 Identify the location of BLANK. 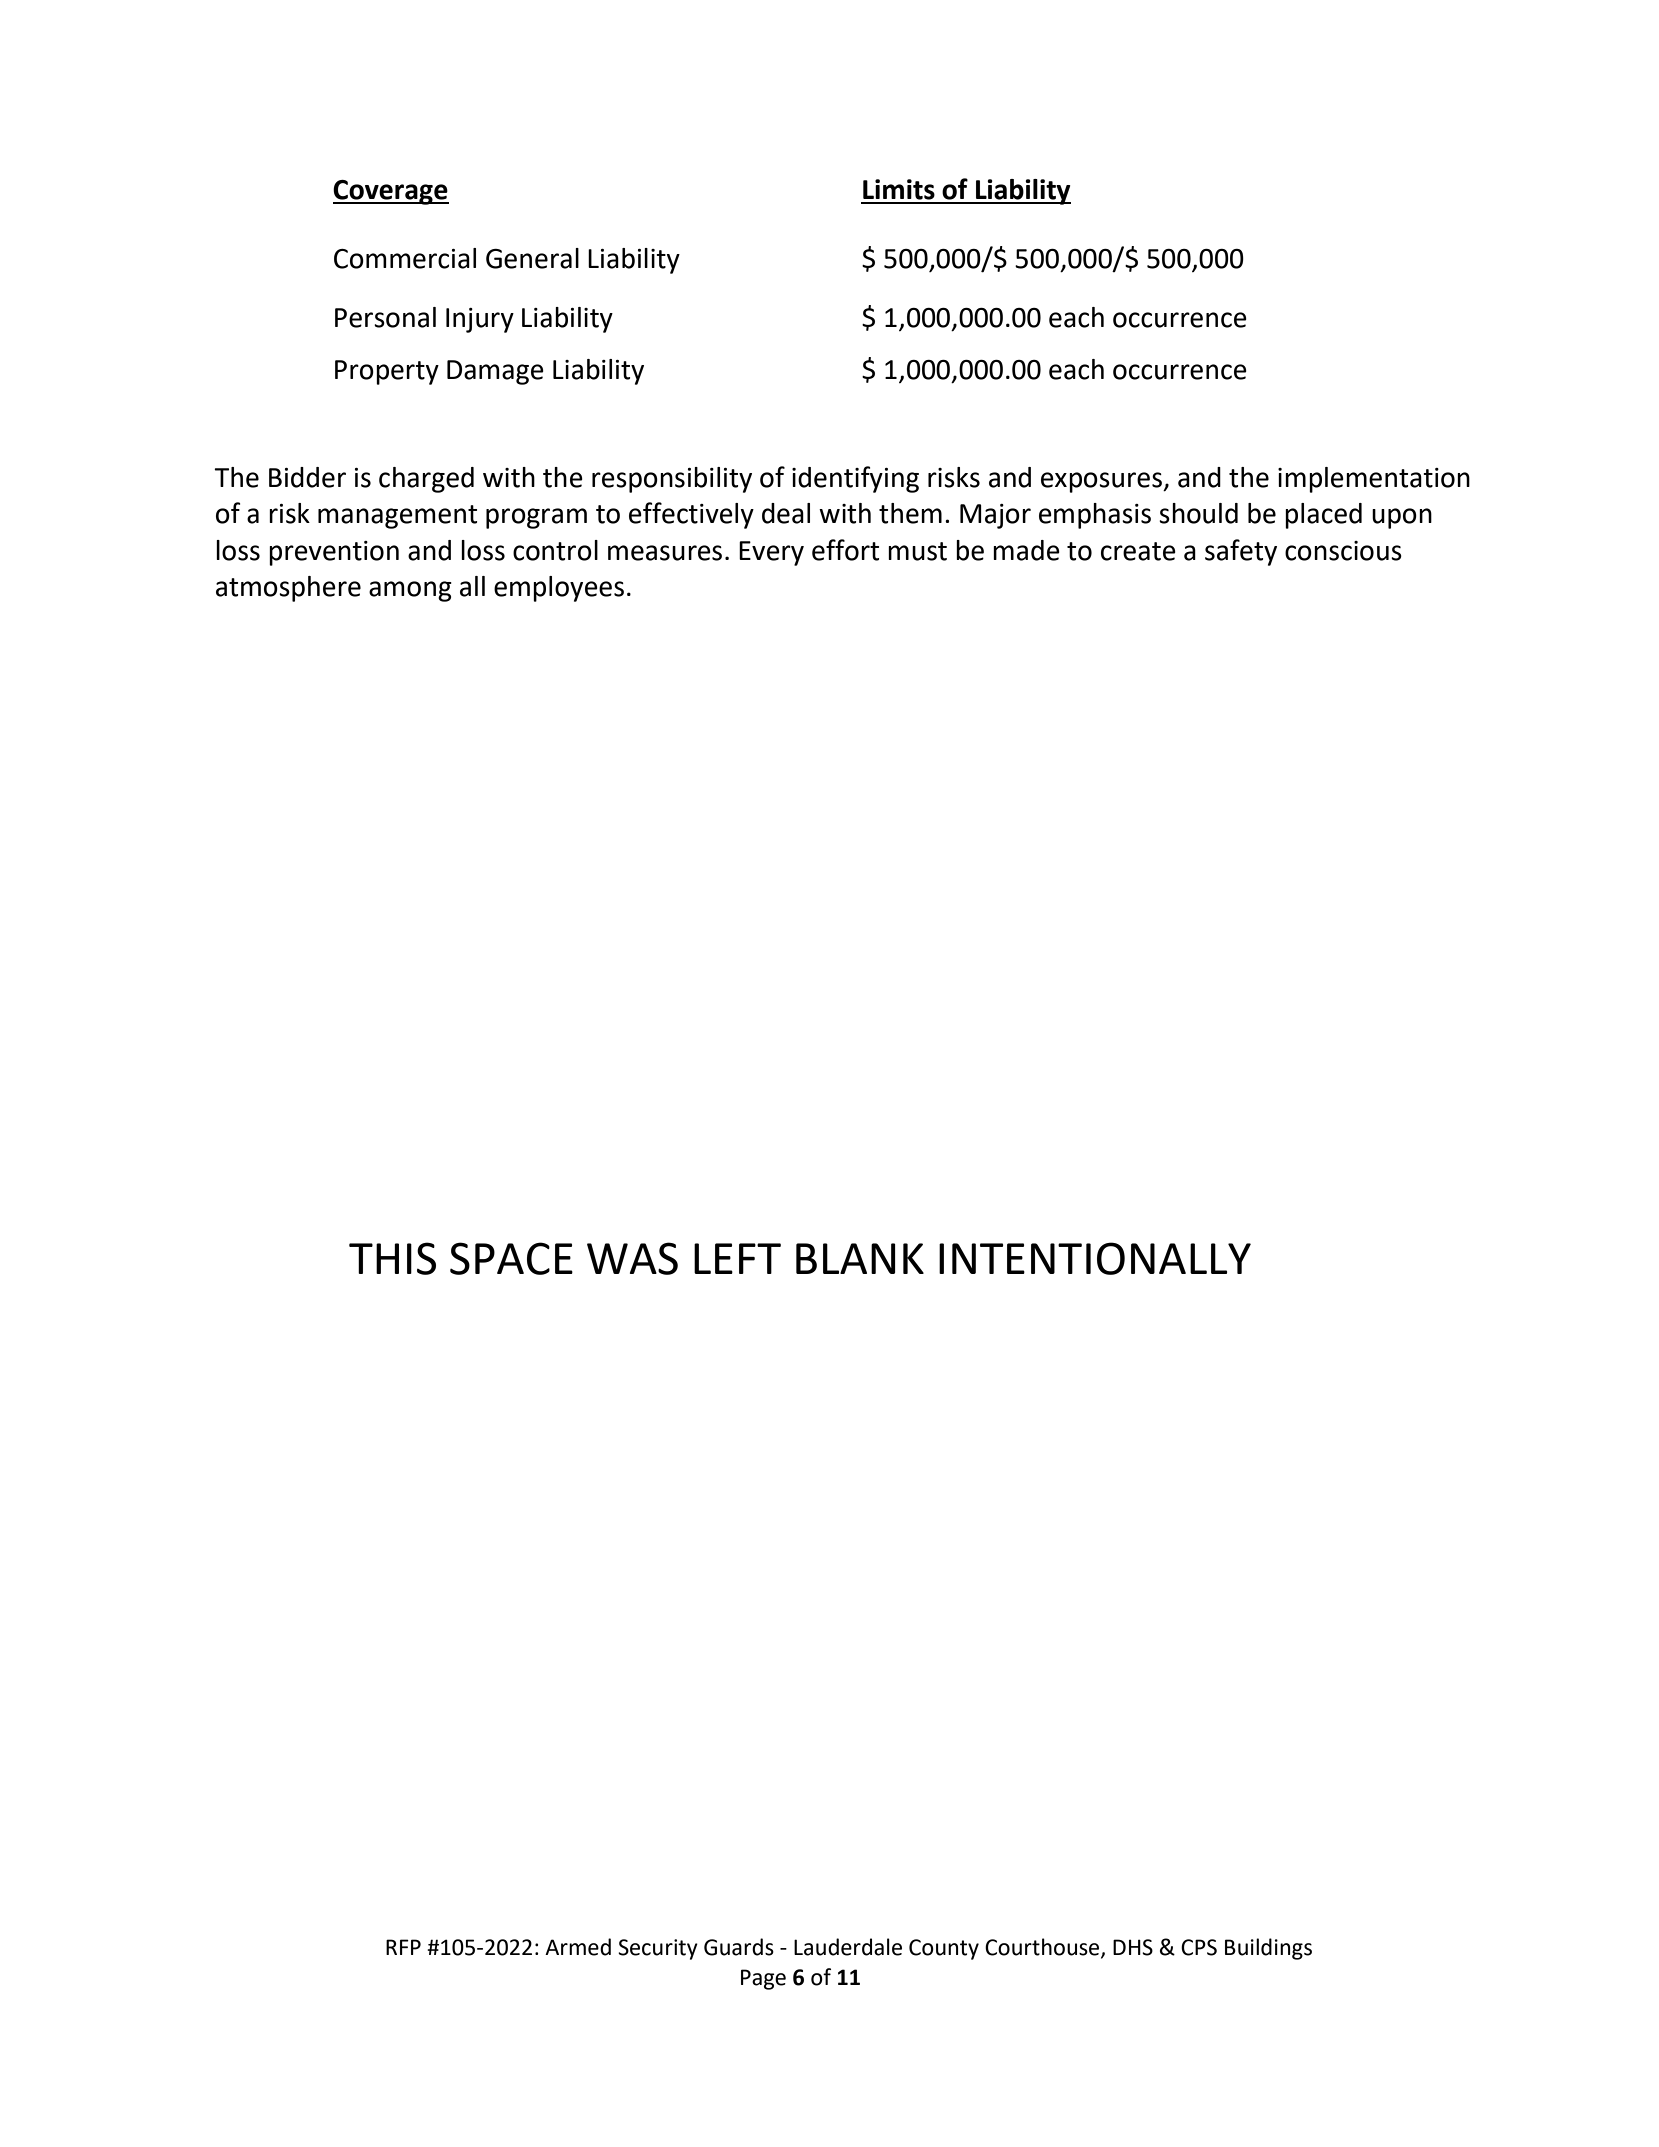
(860, 1258).
